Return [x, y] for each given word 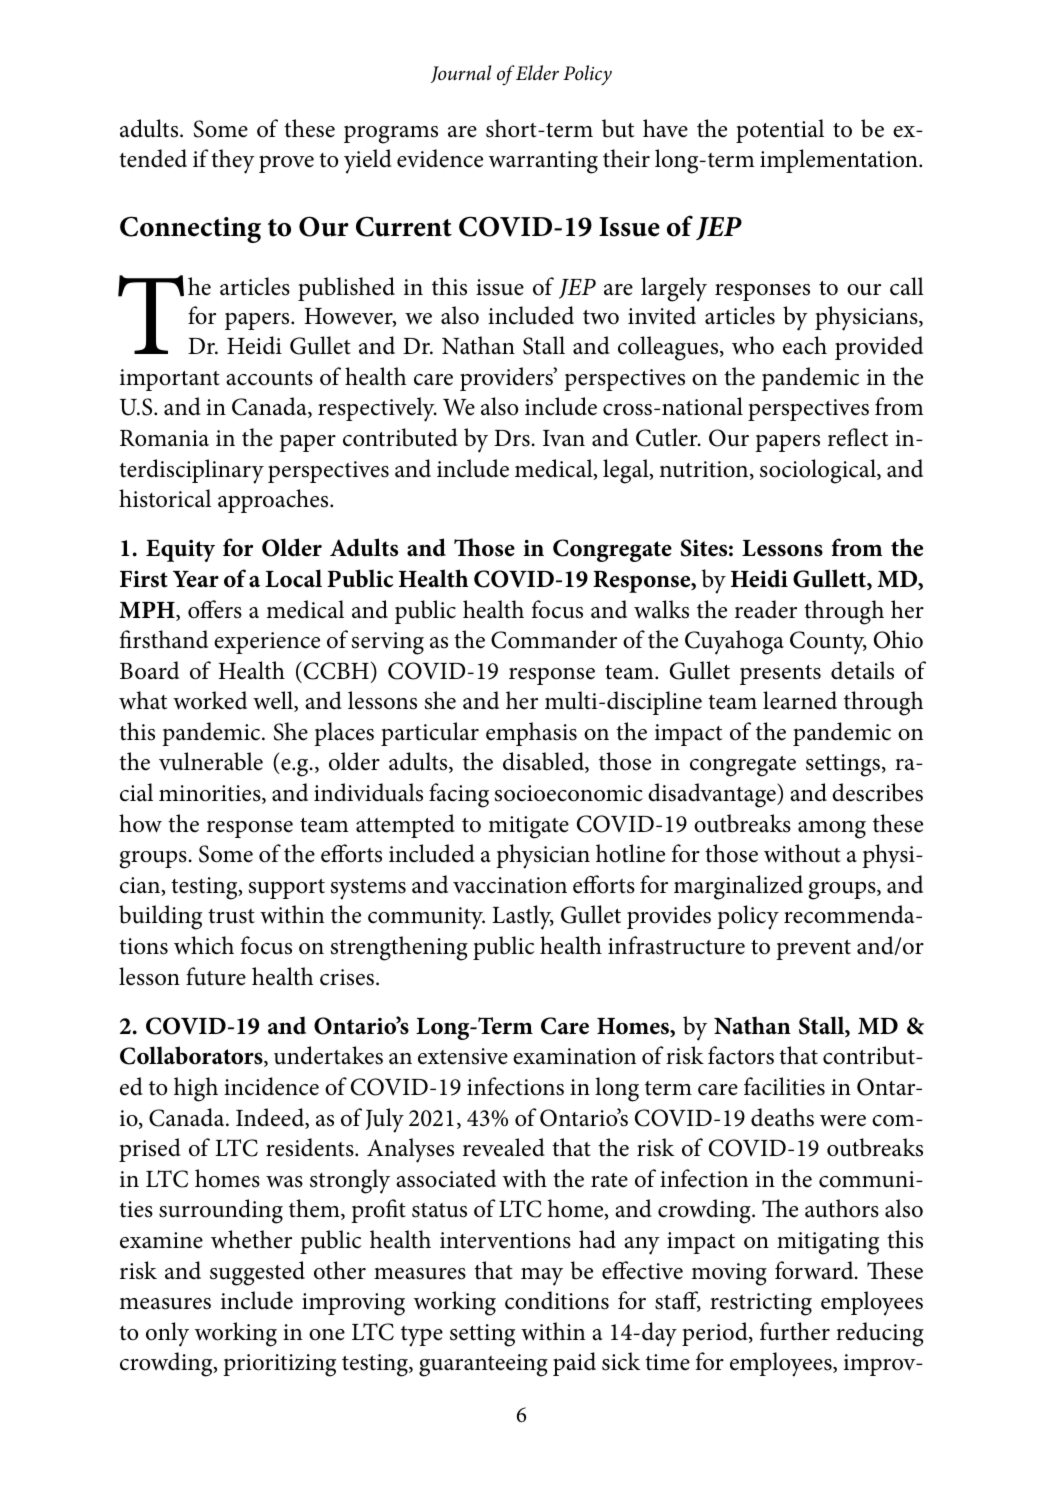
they [233, 161]
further [795, 1331]
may [542, 1277]
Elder [537, 72]
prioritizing [279, 1365]
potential [780, 131]
